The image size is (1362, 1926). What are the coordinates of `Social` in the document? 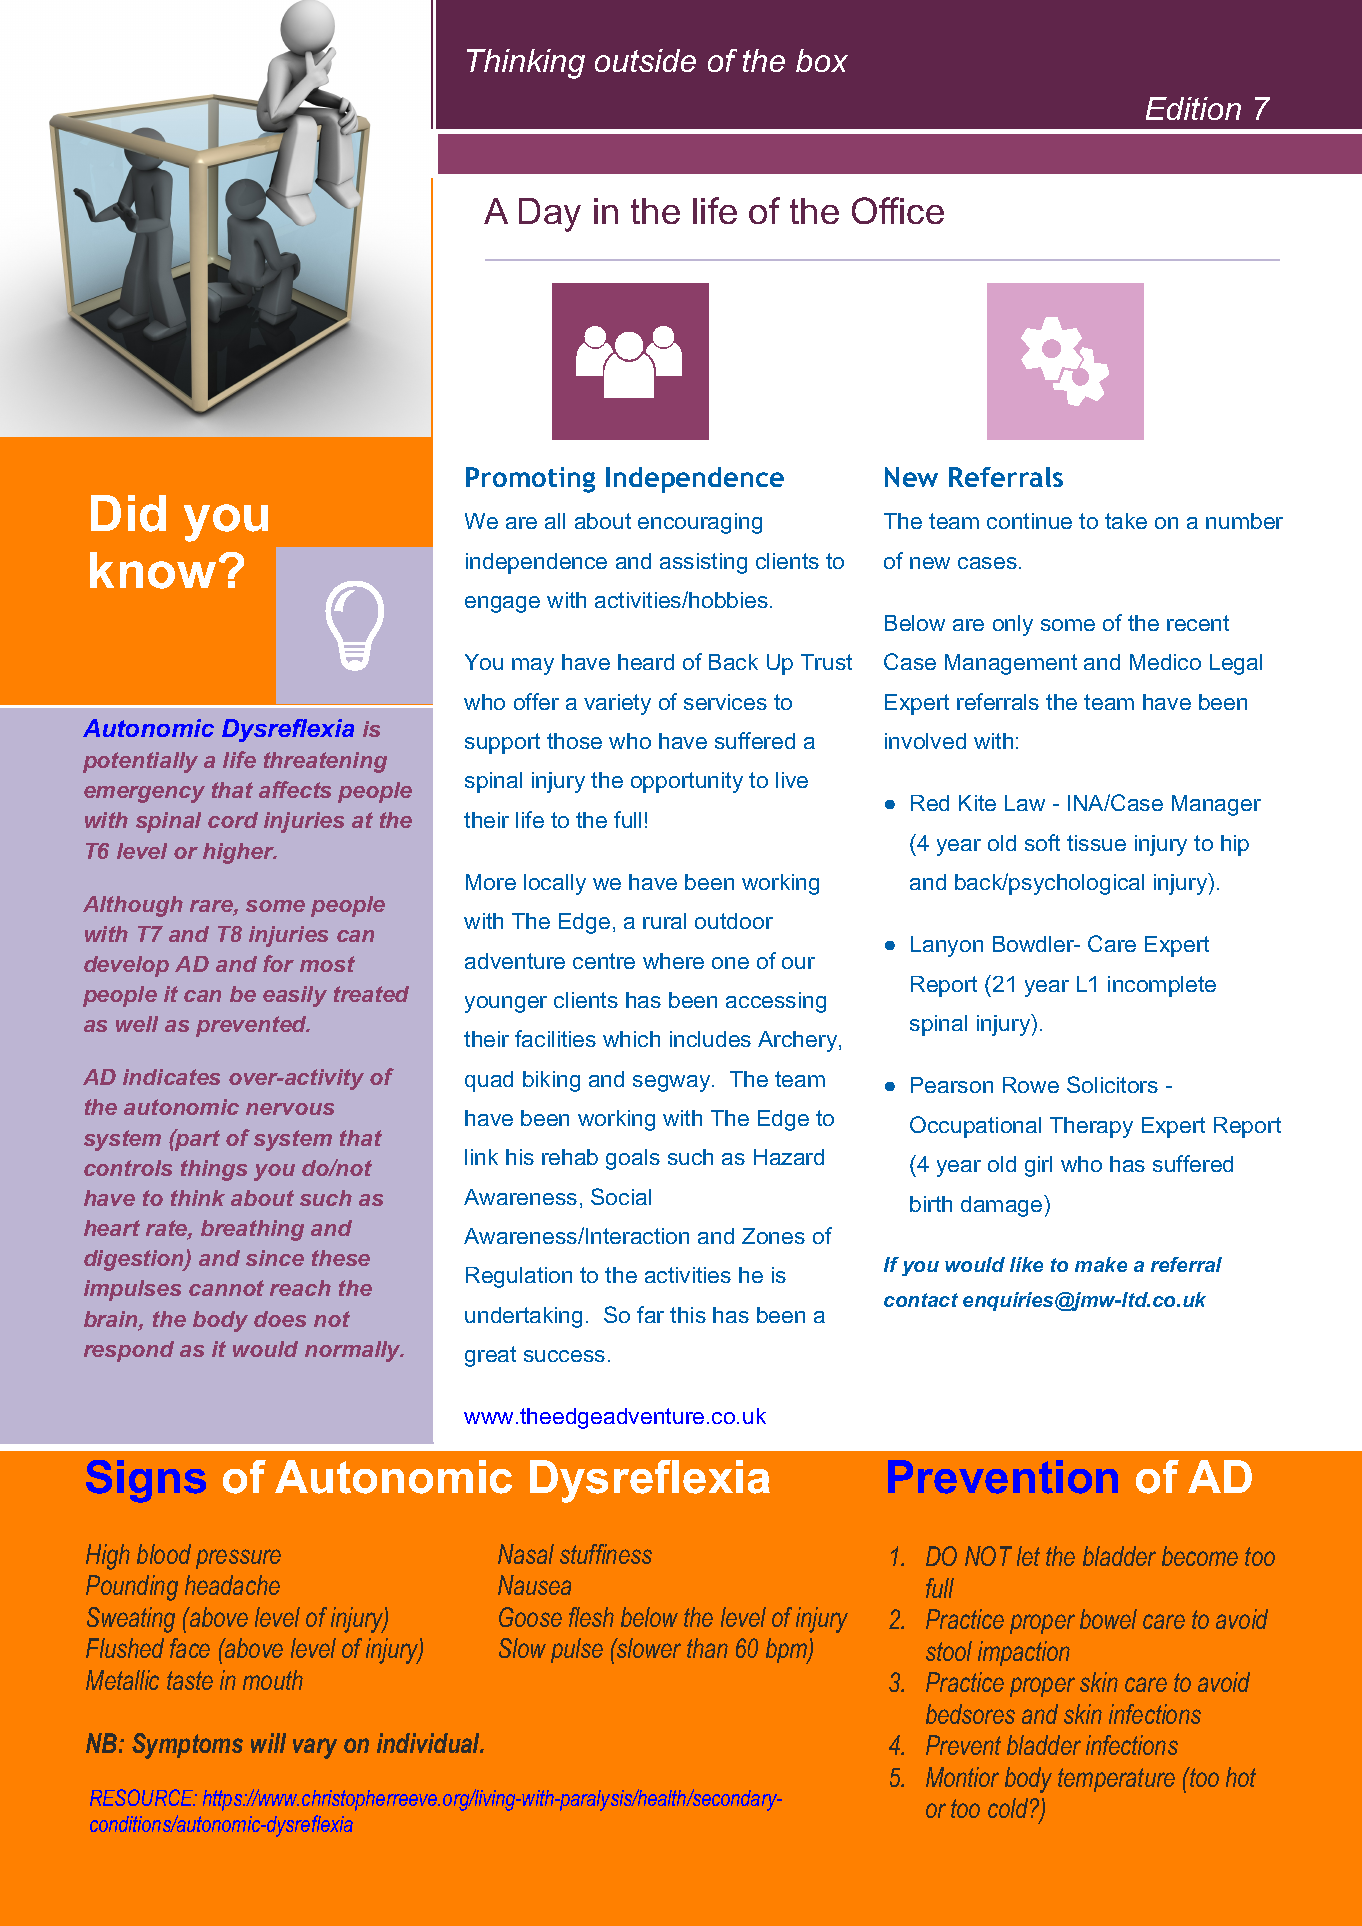 It's located at (621, 1196).
